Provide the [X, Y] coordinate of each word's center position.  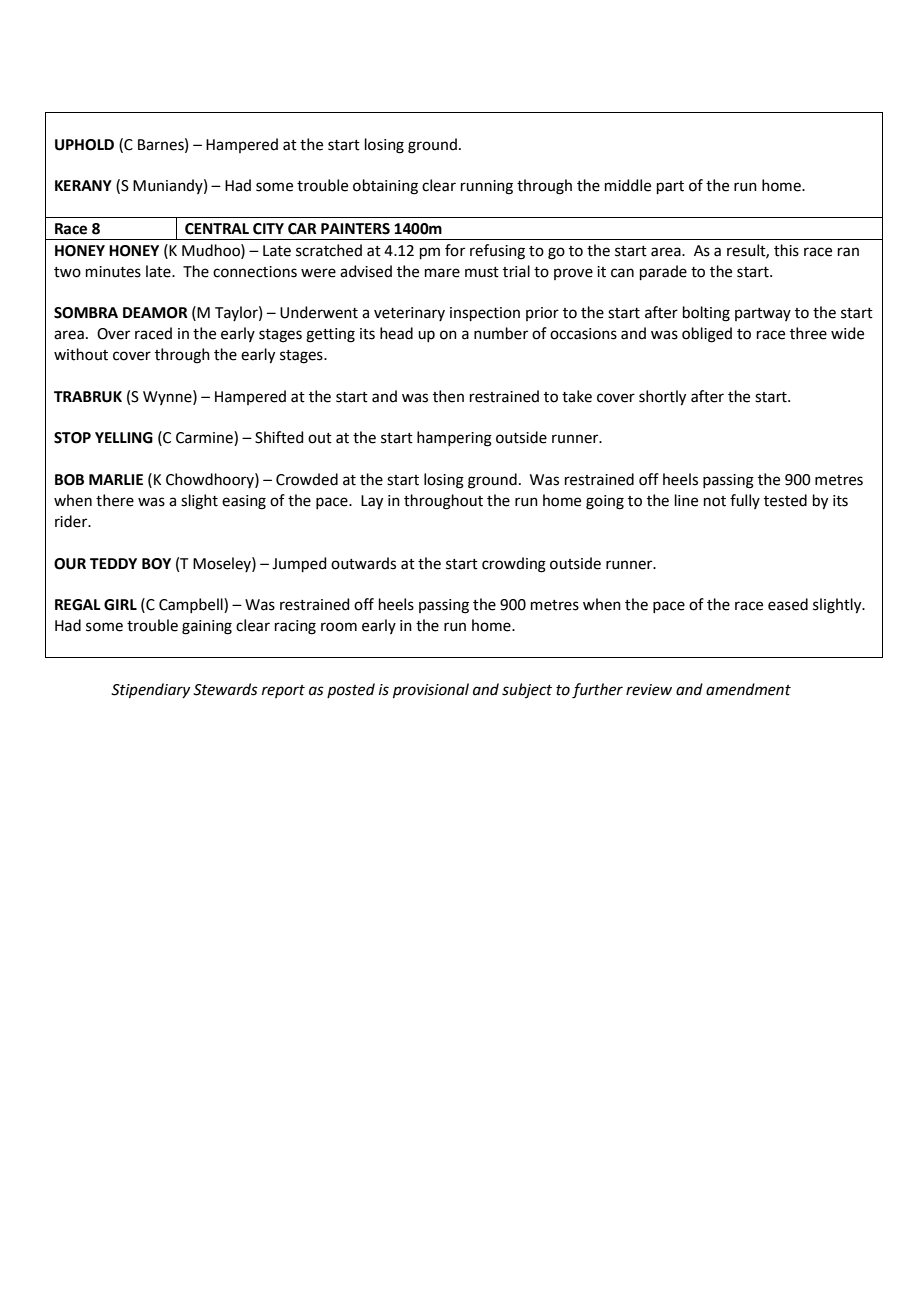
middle [628, 185]
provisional [431, 690]
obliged [707, 335]
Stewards [225, 689]
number [501, 333]
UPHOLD [84, 145]
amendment [748, 689]
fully [745, 501]
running [487, 187]
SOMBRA [86, 313]
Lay [372, 502]
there [115, 500]
